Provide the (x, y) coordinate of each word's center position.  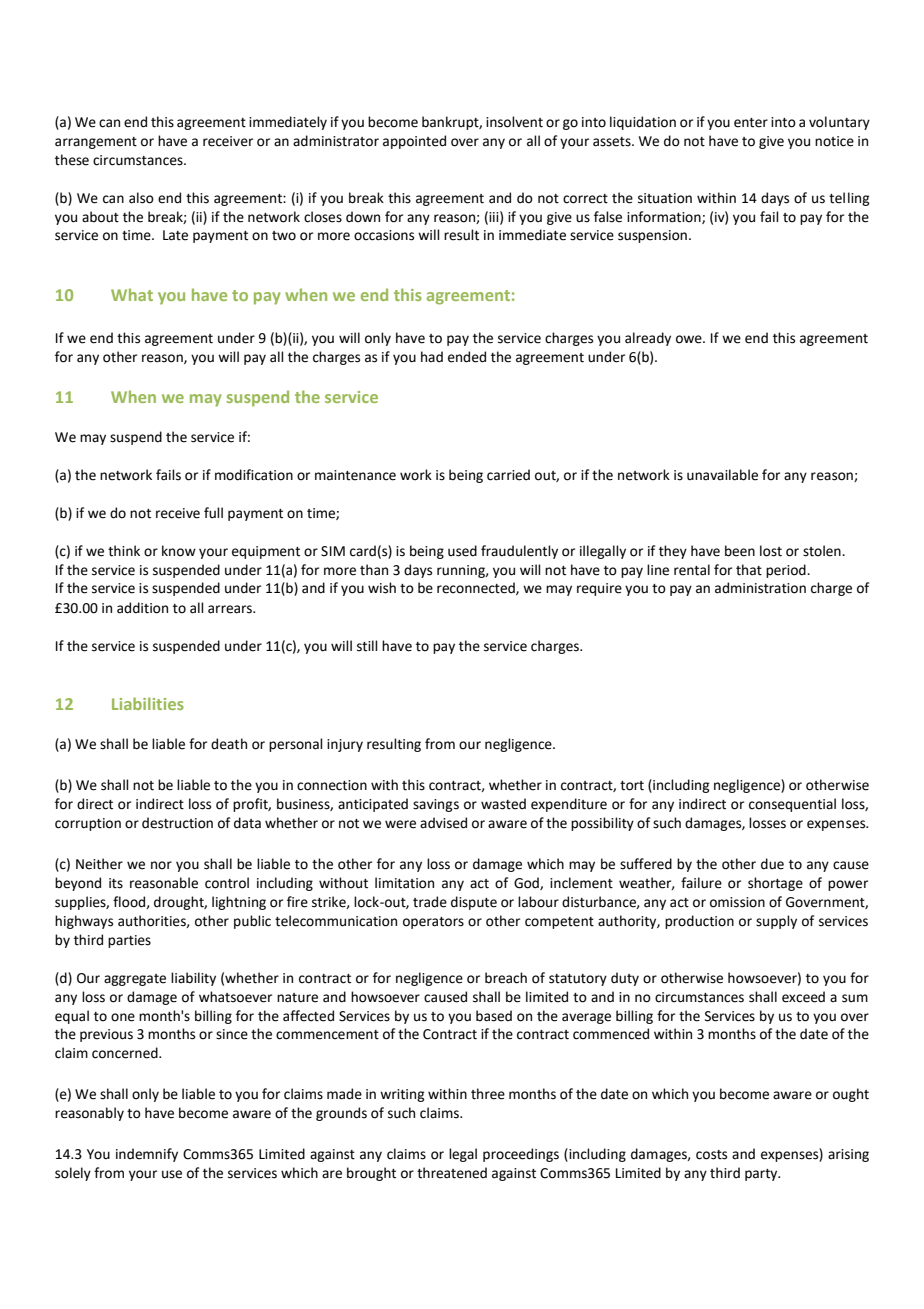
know (179, 551)
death (229, 744)
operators (433, 923)
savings (436, 805)
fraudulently (519, 552)
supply (776, 922)
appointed (414, 142)
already (648, 339)
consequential (792, 805)
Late (175, 235)
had (432, 356)
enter (751, 123)
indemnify (147, 1155)
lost (771, 551)
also (141, 198)
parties (129, 941)
